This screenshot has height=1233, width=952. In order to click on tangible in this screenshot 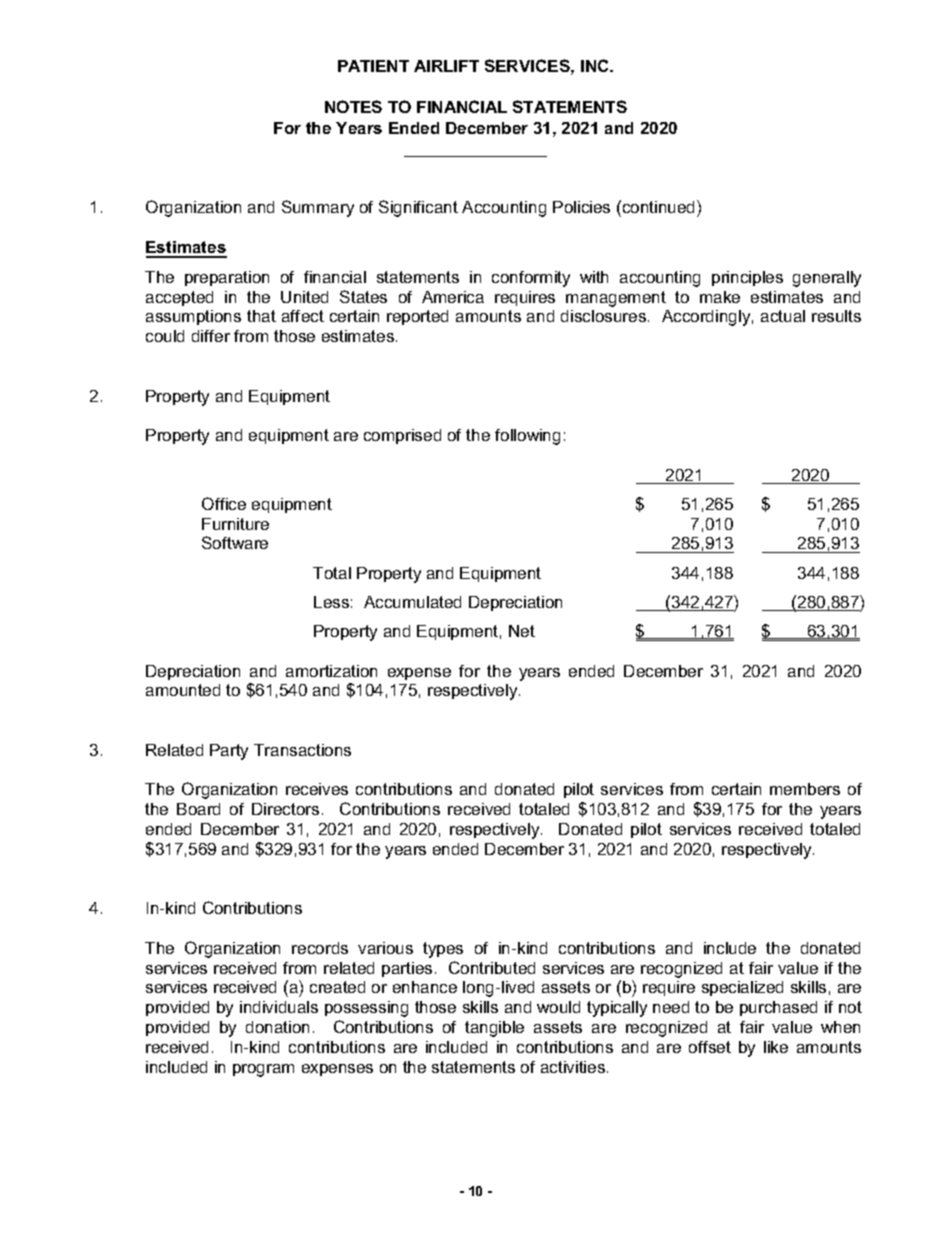, I will do `click(494, 1029)`.
